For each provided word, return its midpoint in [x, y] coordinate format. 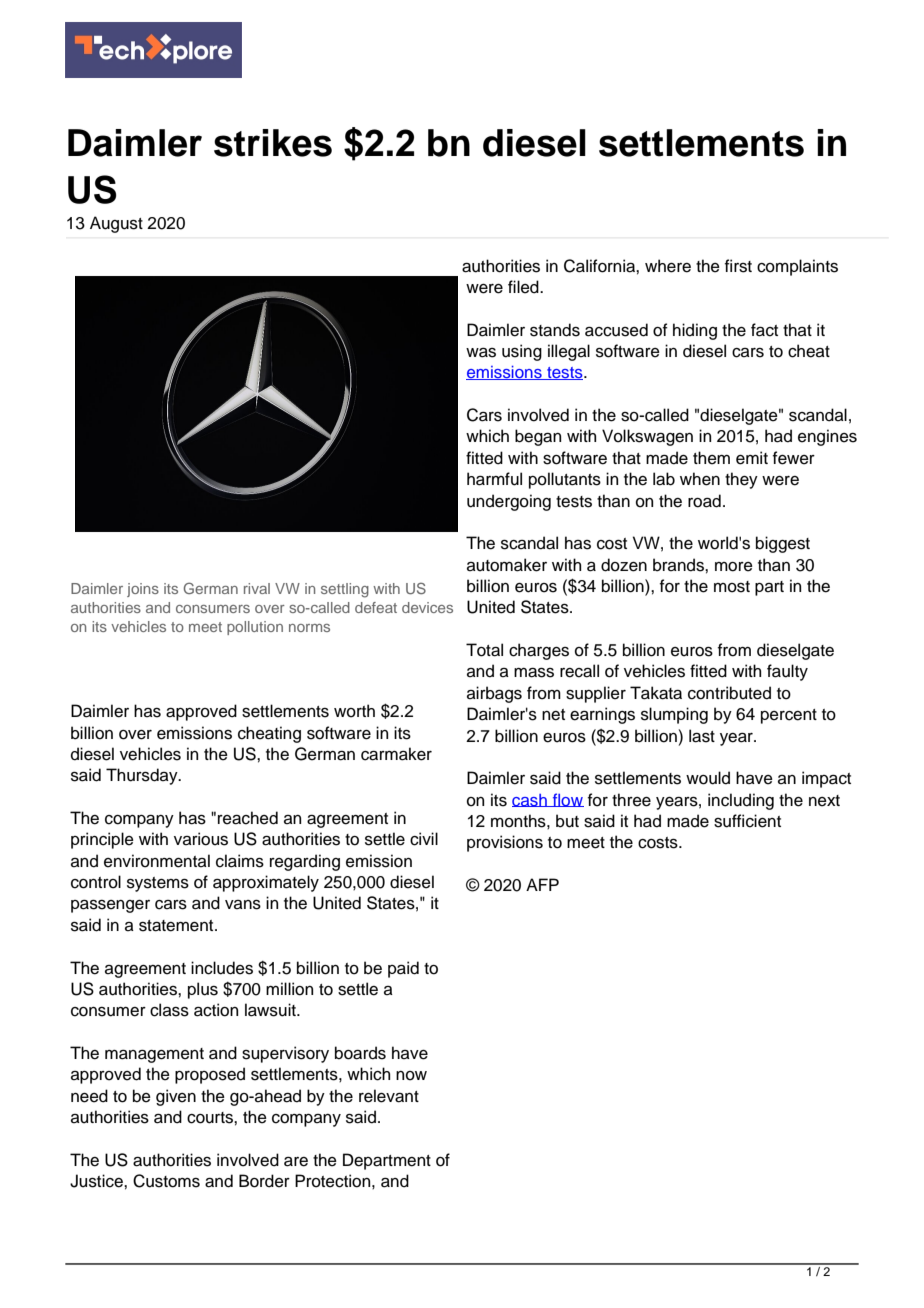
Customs [166, 1181]
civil [424, 839]
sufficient [747, 821]
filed [524, 287]
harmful [494, 479]
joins [143, 590]
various [201, 839]
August [116, 224]
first [738, 266]
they [741, 480]
